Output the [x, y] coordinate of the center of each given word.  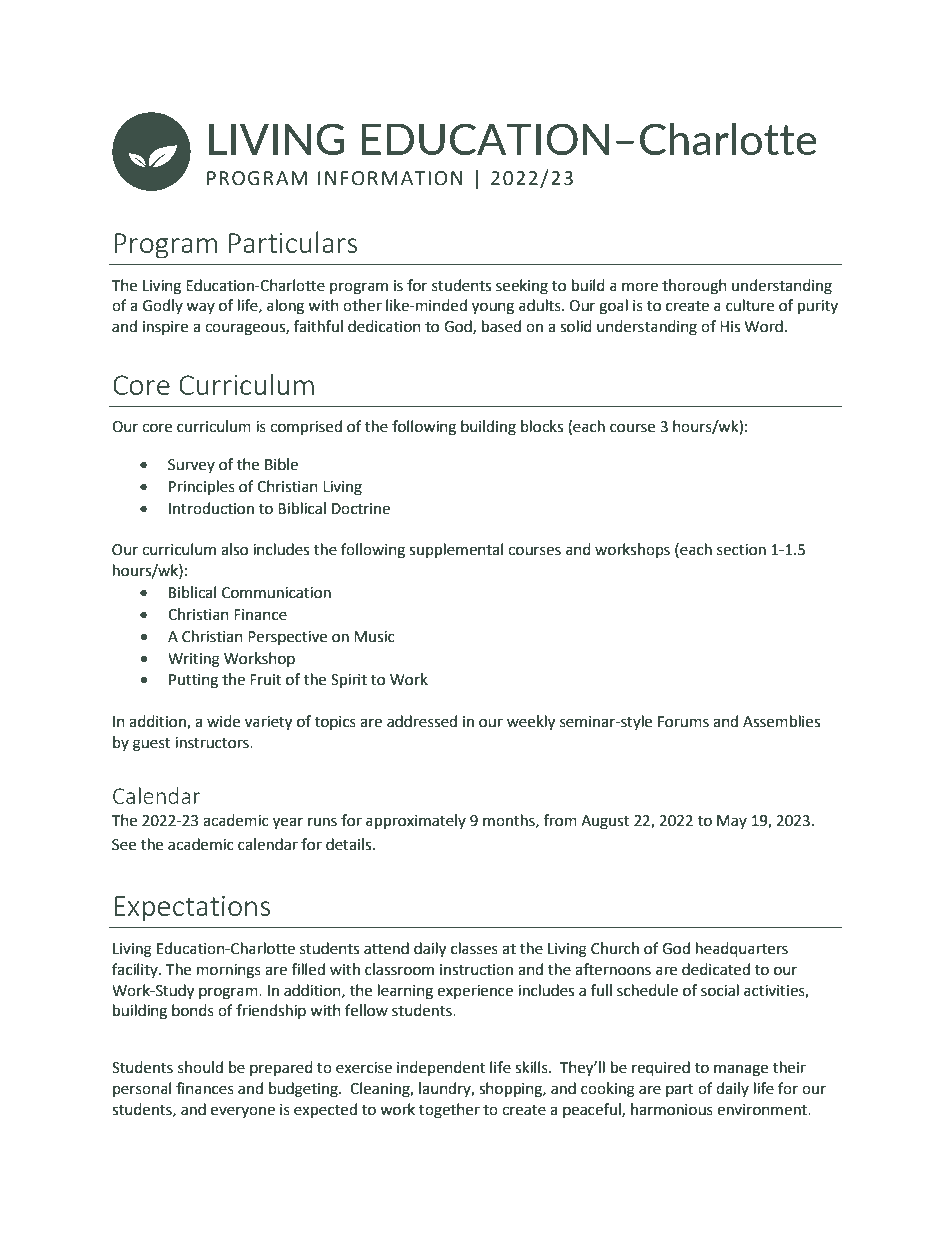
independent [441, 1068]
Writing [194, 660]
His [730, 327]
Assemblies [781, 721]
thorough [694, 287]
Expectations [192, 909]
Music [374, 637]
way [200, 308]
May [732, 822]
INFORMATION [390, 178]
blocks [542, 426]
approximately [416, 822]
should [200, 1067]
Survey [191, 466]
